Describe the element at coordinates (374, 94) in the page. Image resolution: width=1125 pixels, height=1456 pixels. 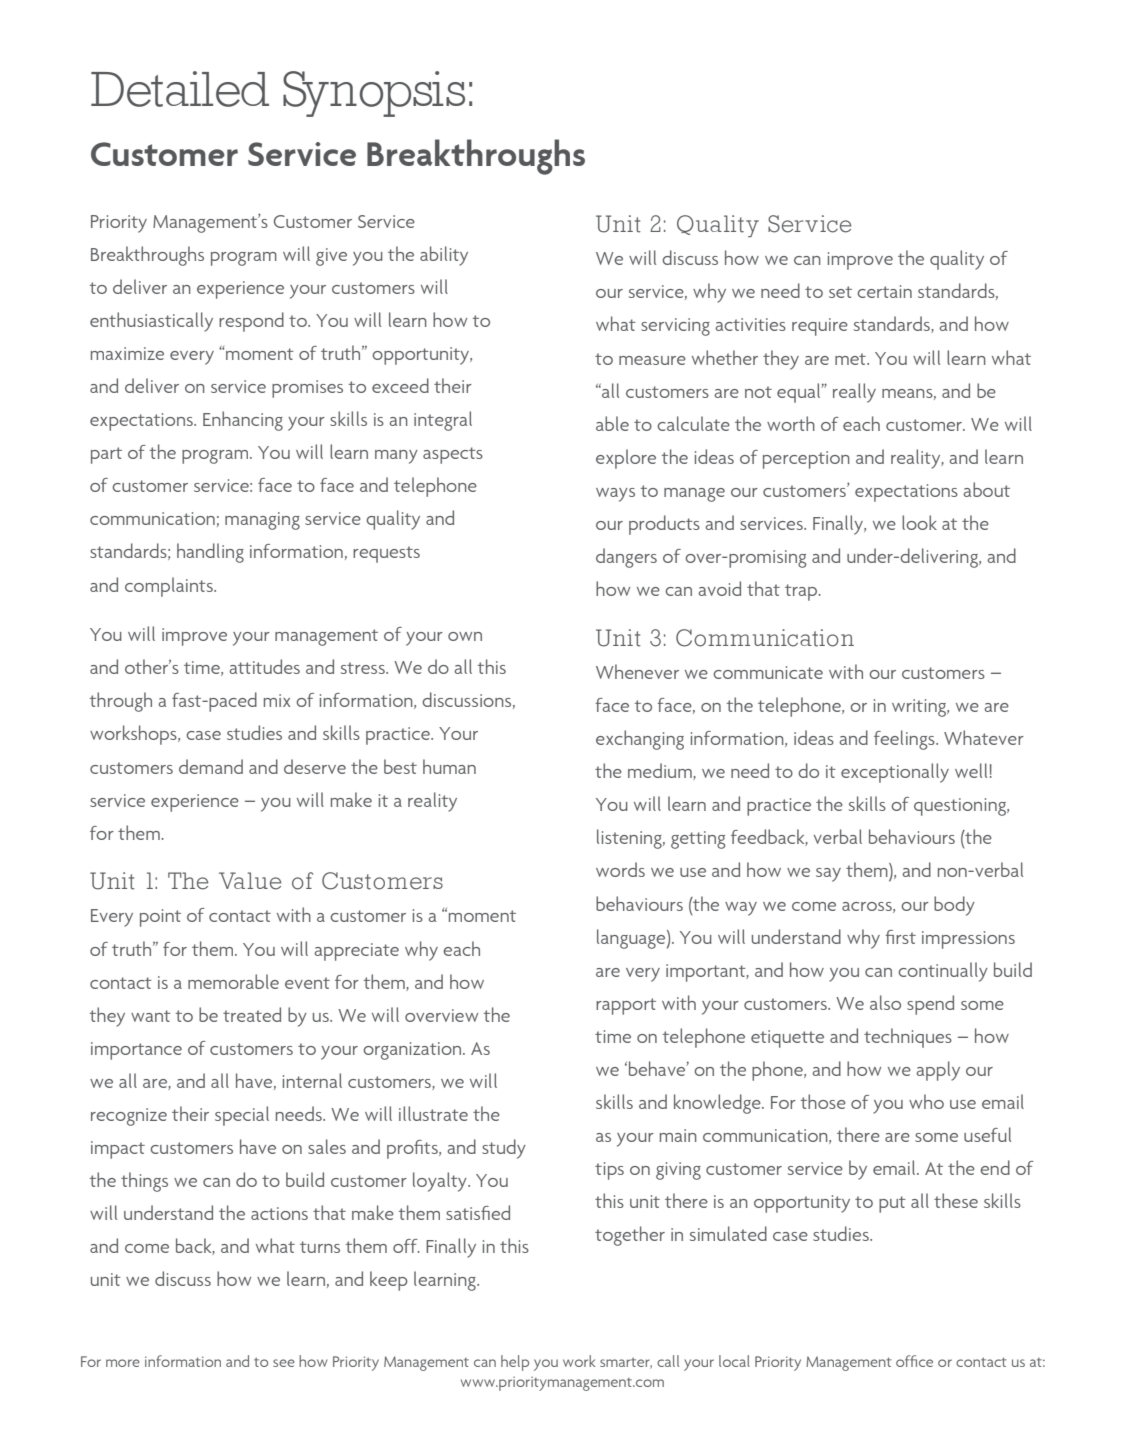
I see `Synopsis` at that location.
